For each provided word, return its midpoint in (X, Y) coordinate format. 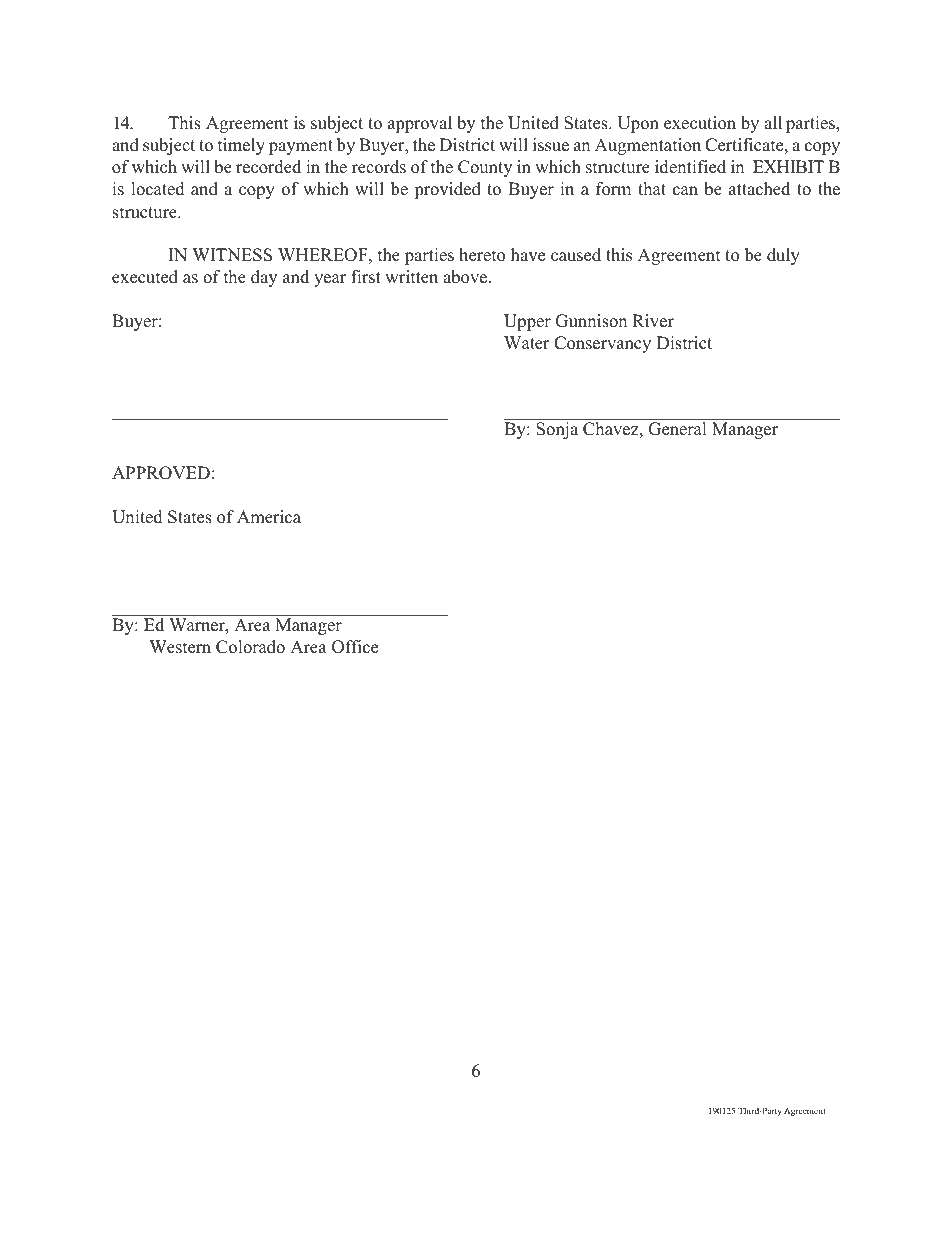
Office (355, 647)
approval (420, 124)
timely (241, 146)
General (677, 429)
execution (700, 123)
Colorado (250, 647)
